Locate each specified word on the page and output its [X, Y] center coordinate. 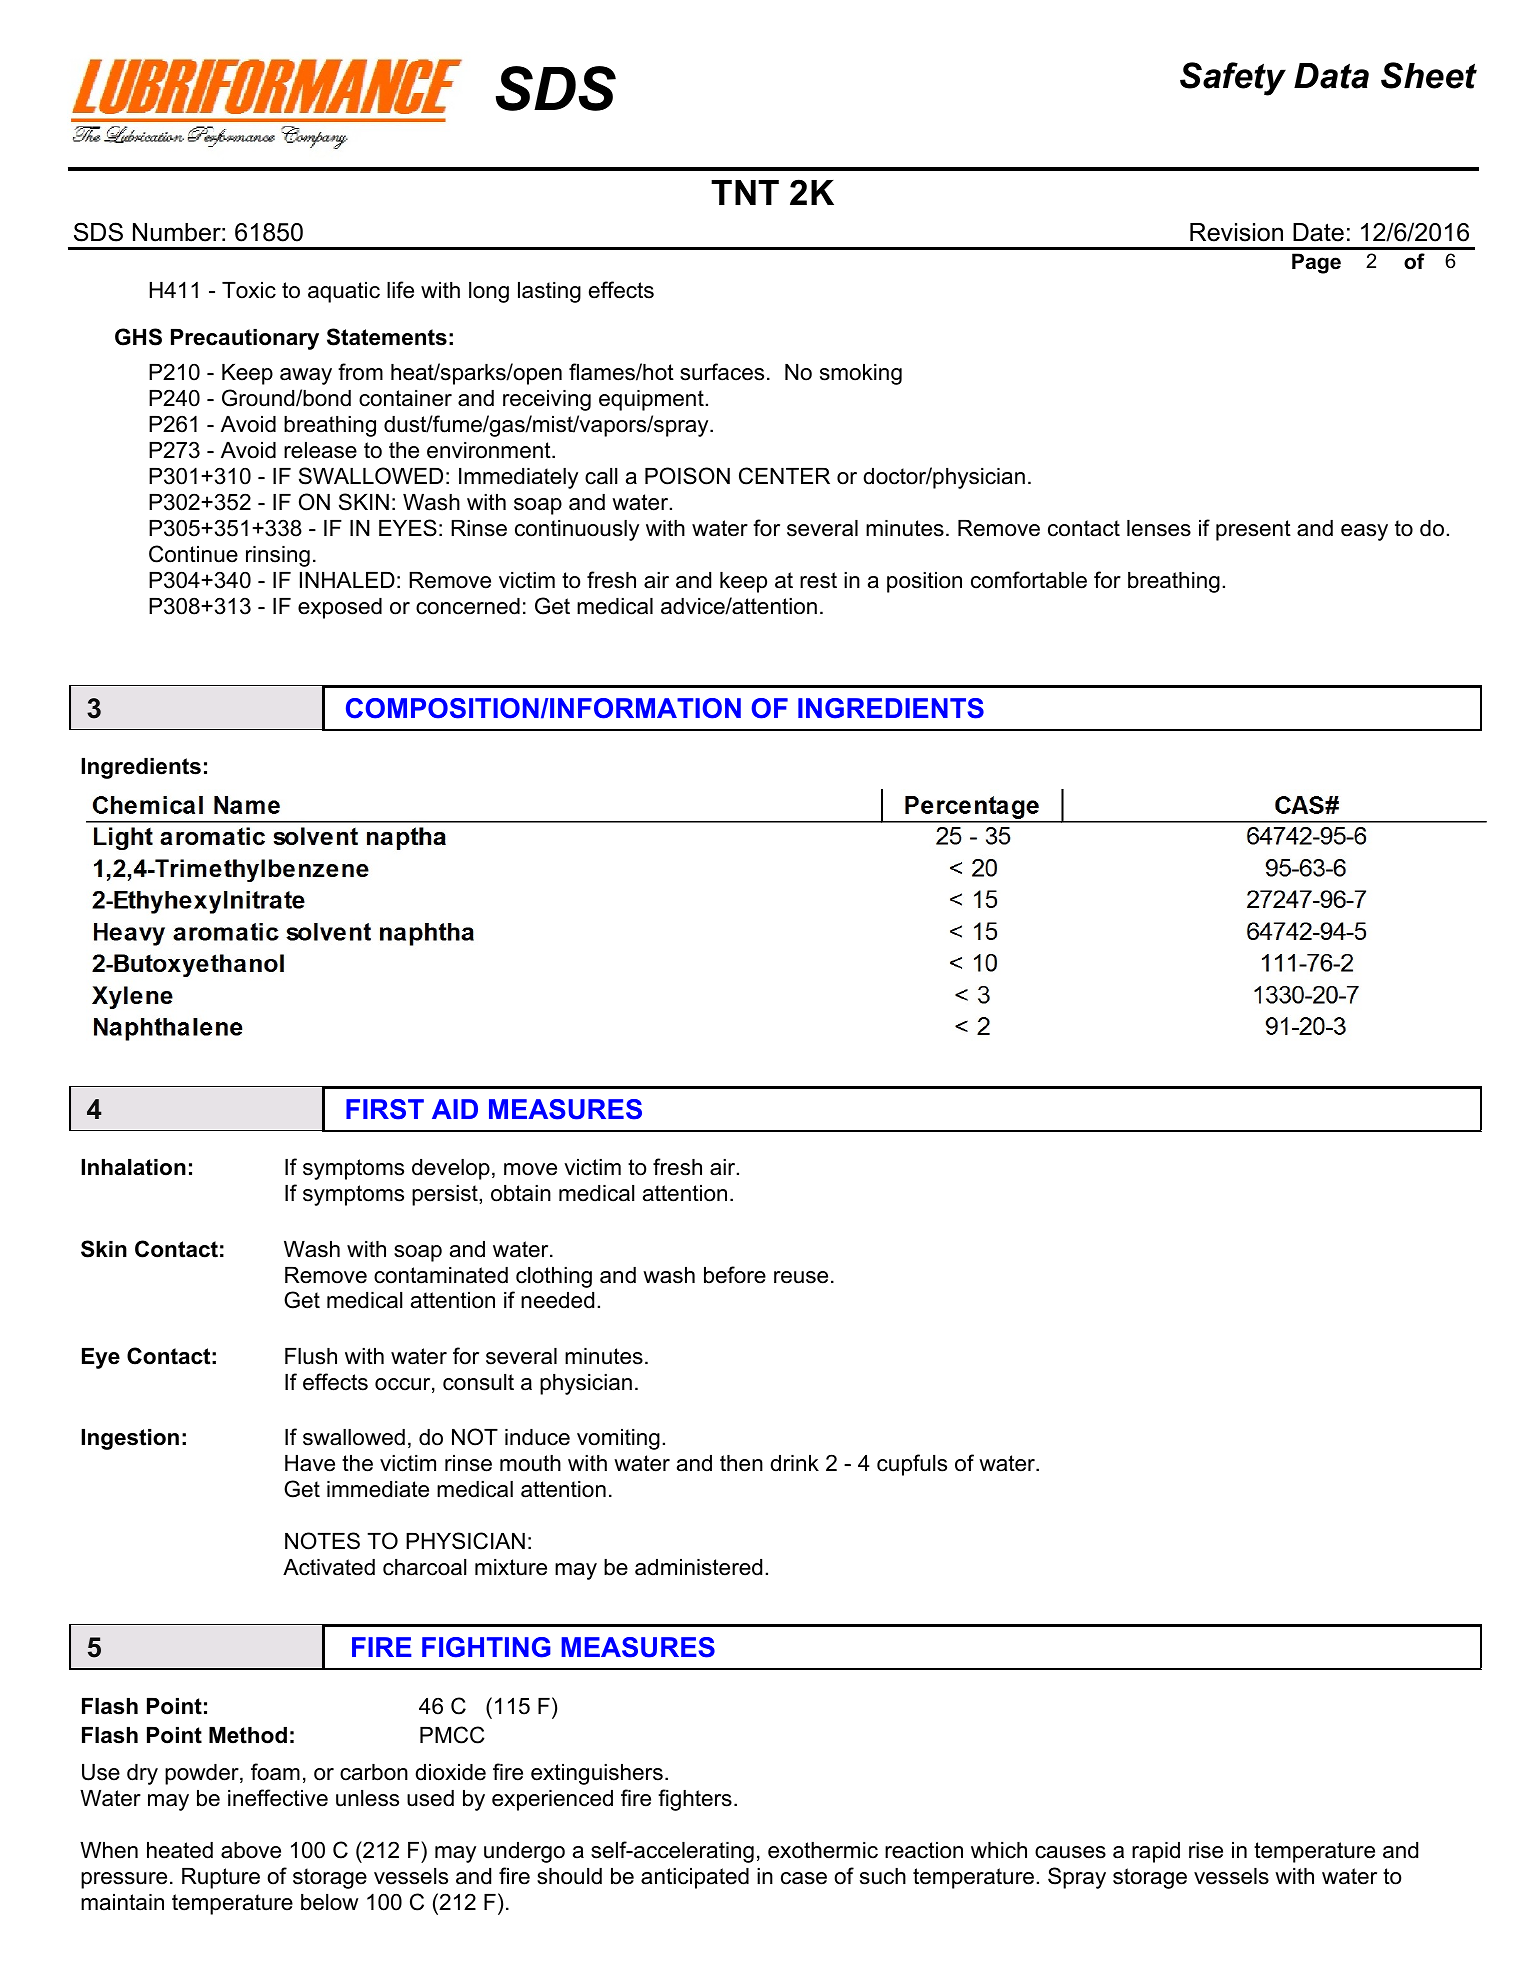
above [251, 1850]
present [1253, 530]
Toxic [249, 290]
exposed [340, 608]
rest [818, 580]
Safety [1233, 79]
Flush [311, 1356]
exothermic [823, 1850]
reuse [801, 1277]
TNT [745, 192]
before [735, 1275]
